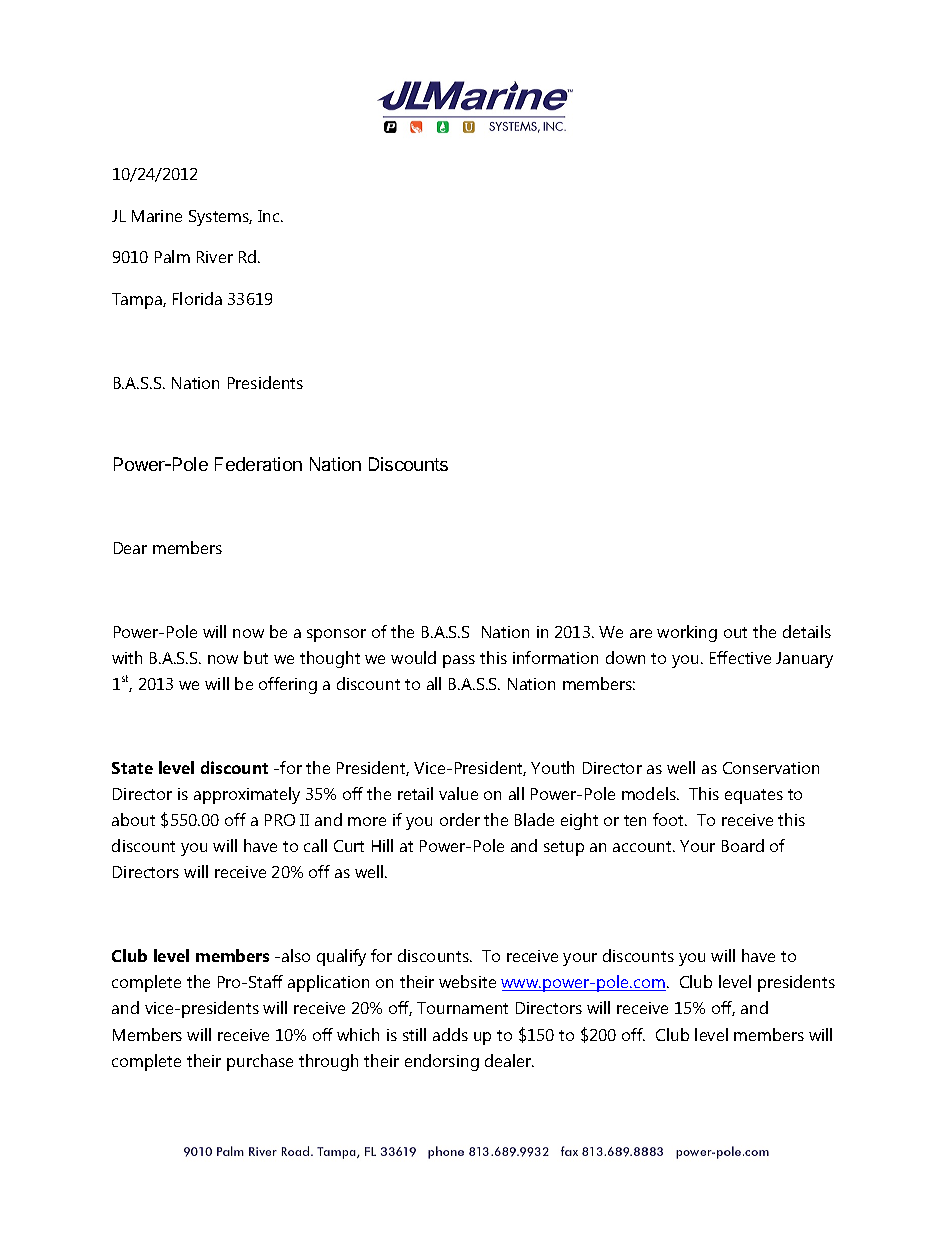 The width and height of the page is (952, 1233). Describe the element at coordinates (270, 216) in the page. I see `Inc` at that location.
